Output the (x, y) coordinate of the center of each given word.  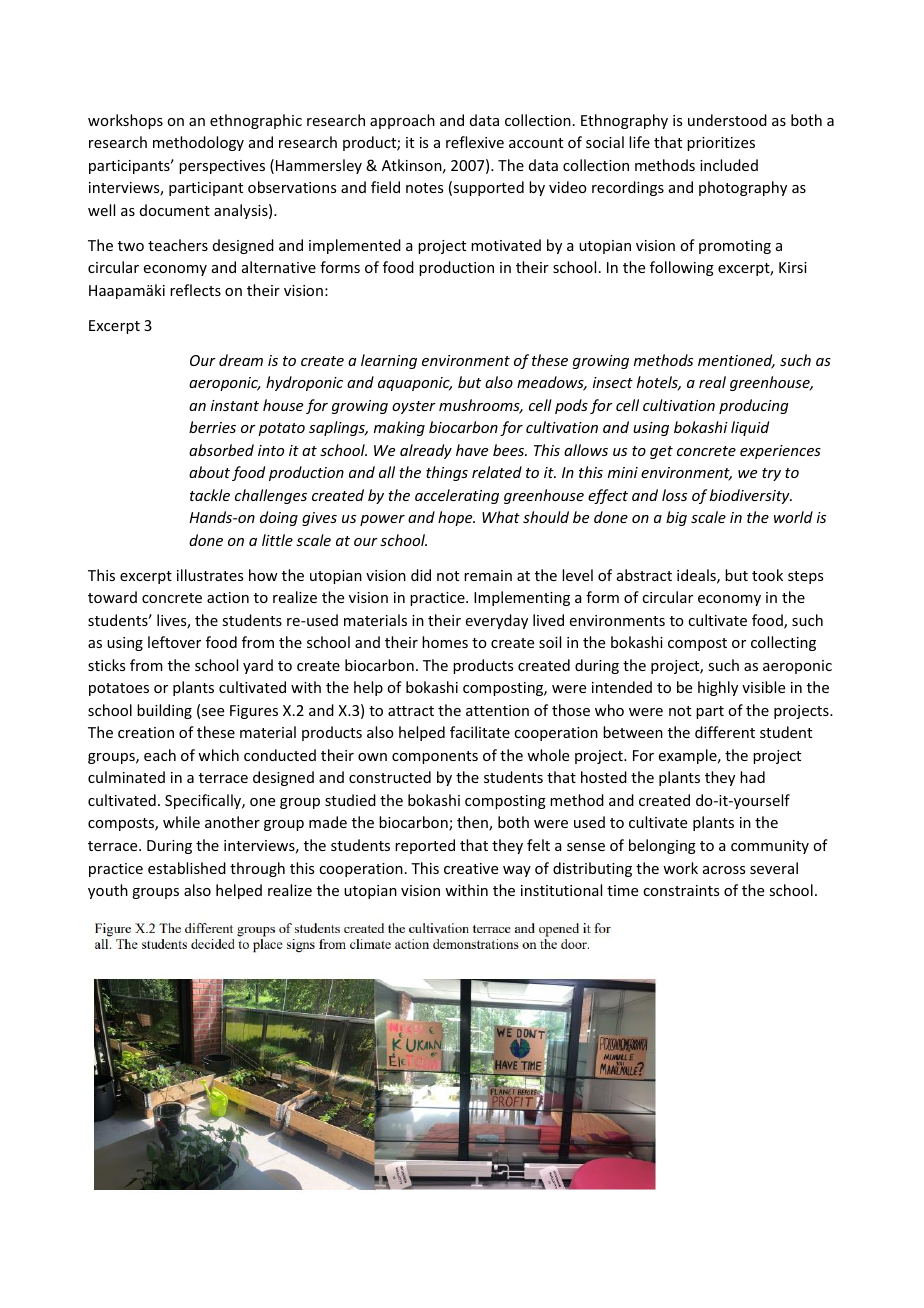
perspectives (222, 167)
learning (389, 361)
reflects (195, 290)
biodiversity (751, 496)
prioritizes (721, 144)
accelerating (457, 496)
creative (471, 868)
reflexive (475, 142)
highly (718, 688)
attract (411, 711)
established (187, 868)
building (164, 711)
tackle (210, 495)
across (724, 870)
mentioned (736, 361)
